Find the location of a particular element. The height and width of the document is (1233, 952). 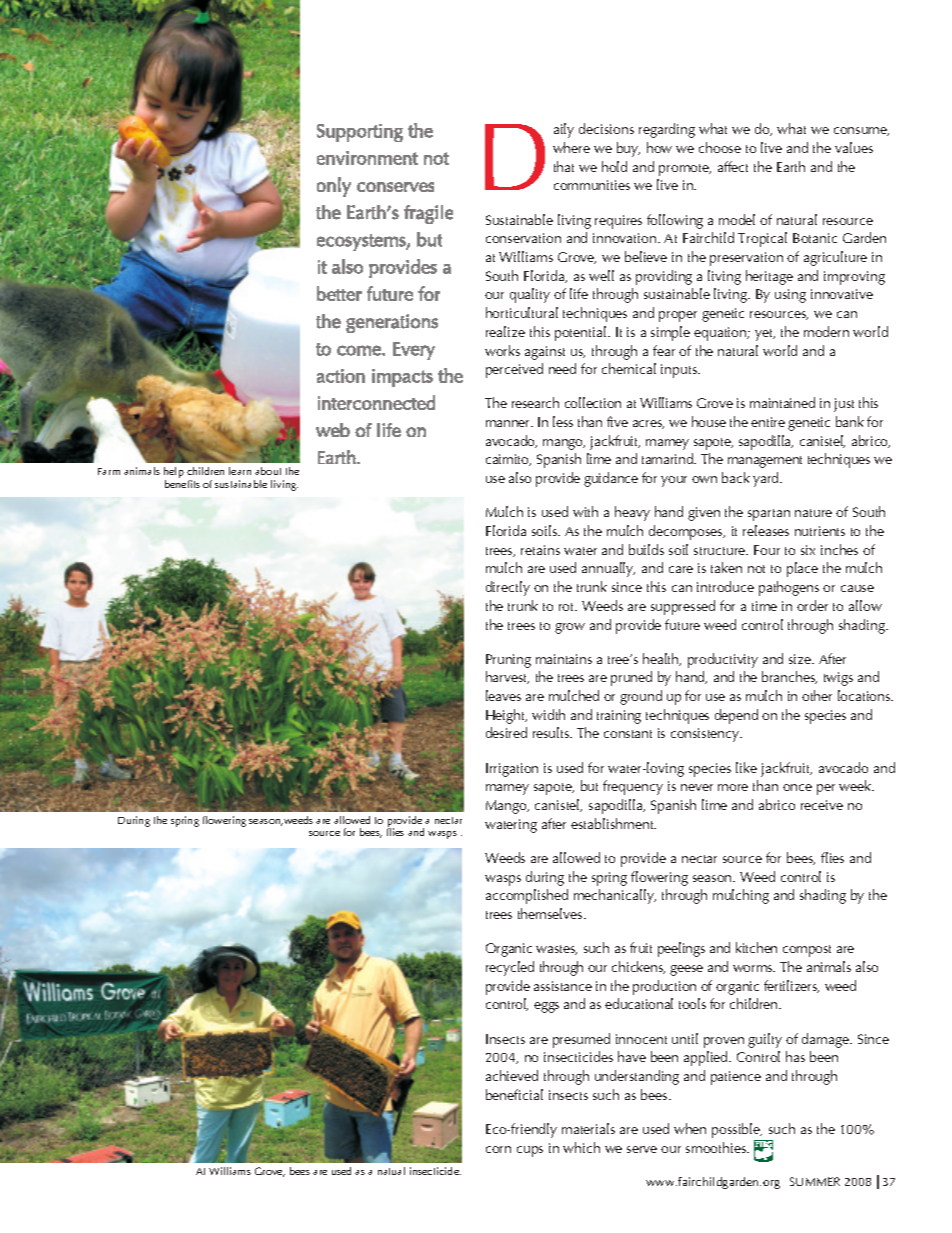

Earth is located at coordinates (791, 166).
